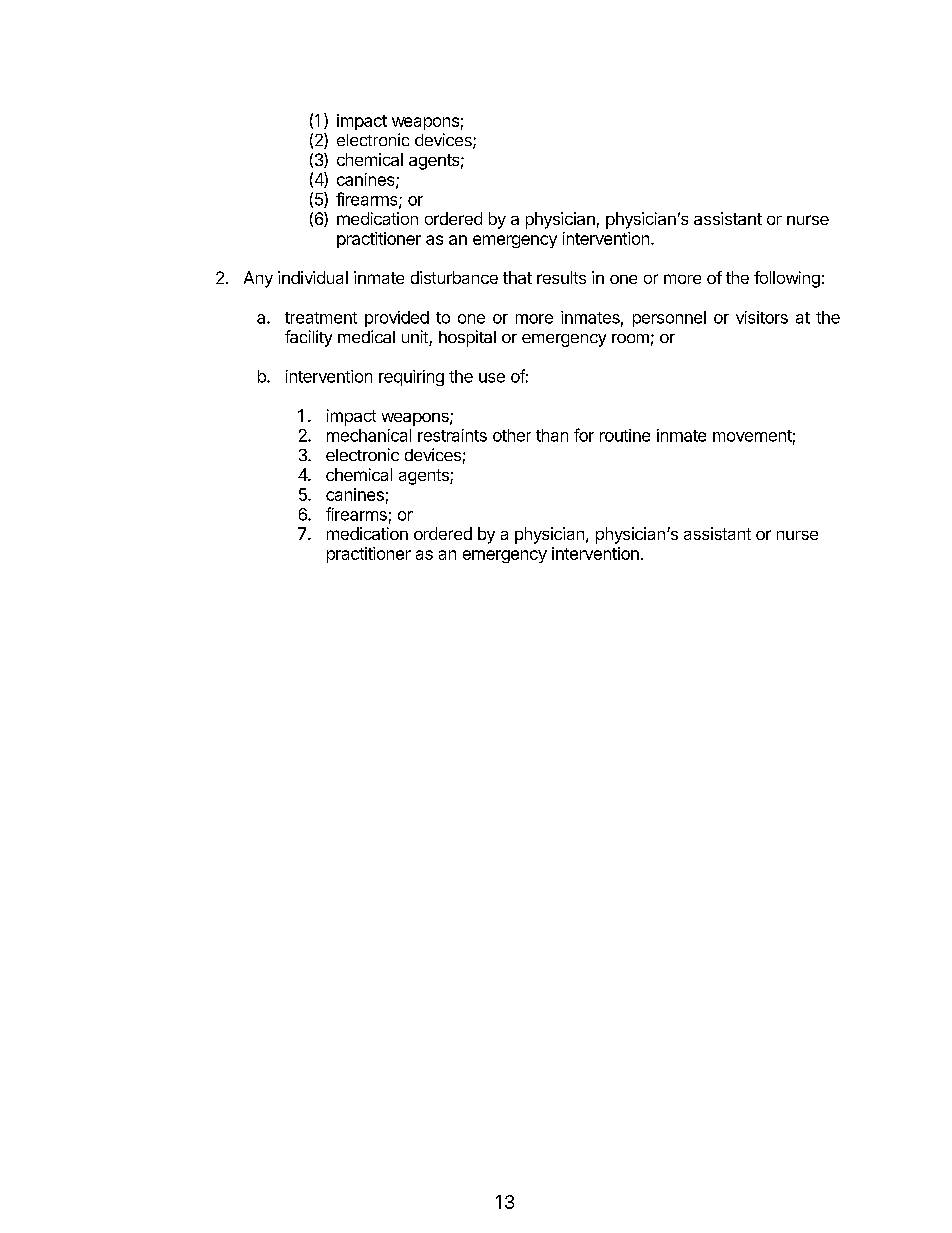 The image size is (952, 1233). Describe the element at coordinates (625, 435) in the screenshot. I see `routine` at that location.
